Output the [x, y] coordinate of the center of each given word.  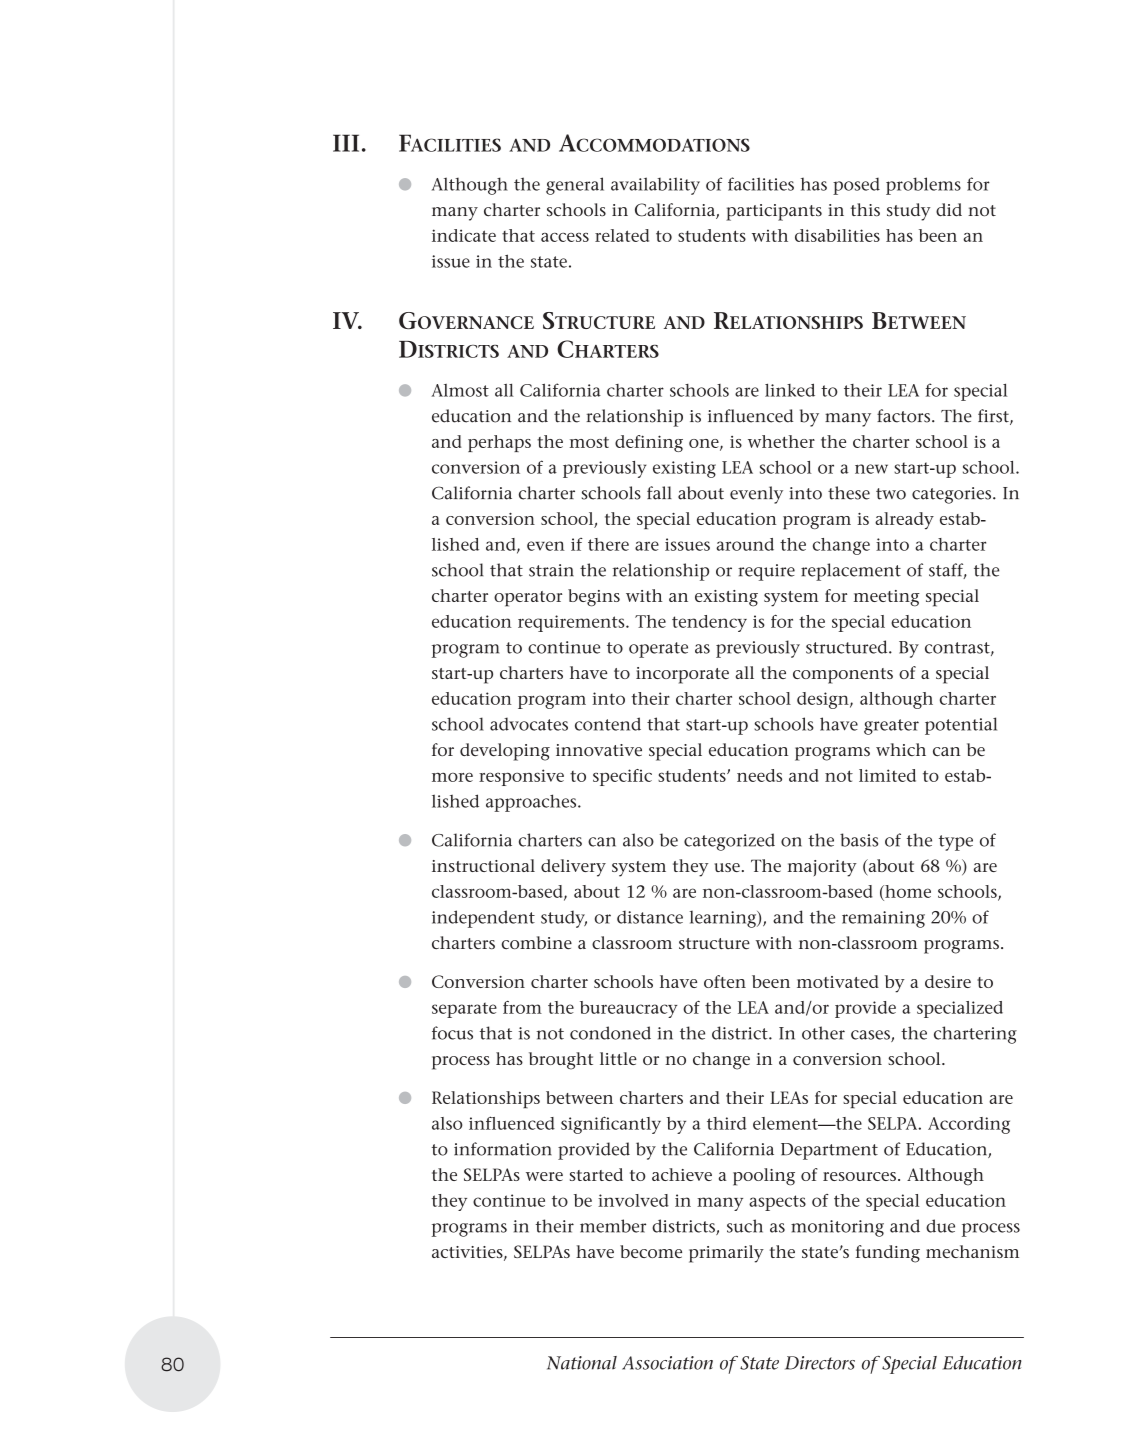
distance [650, 917]
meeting [887, 598]
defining [649, 443]
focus [452, 1033]
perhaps [499, 443]
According [969, 1125]
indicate [464, 235]
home [907, 893]
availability [655, 186]
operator [528, 599]
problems [923, 186]
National [582, 1363]
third [727, 1123]
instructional [483, 865]
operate [658, 650]
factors [905, 416]
